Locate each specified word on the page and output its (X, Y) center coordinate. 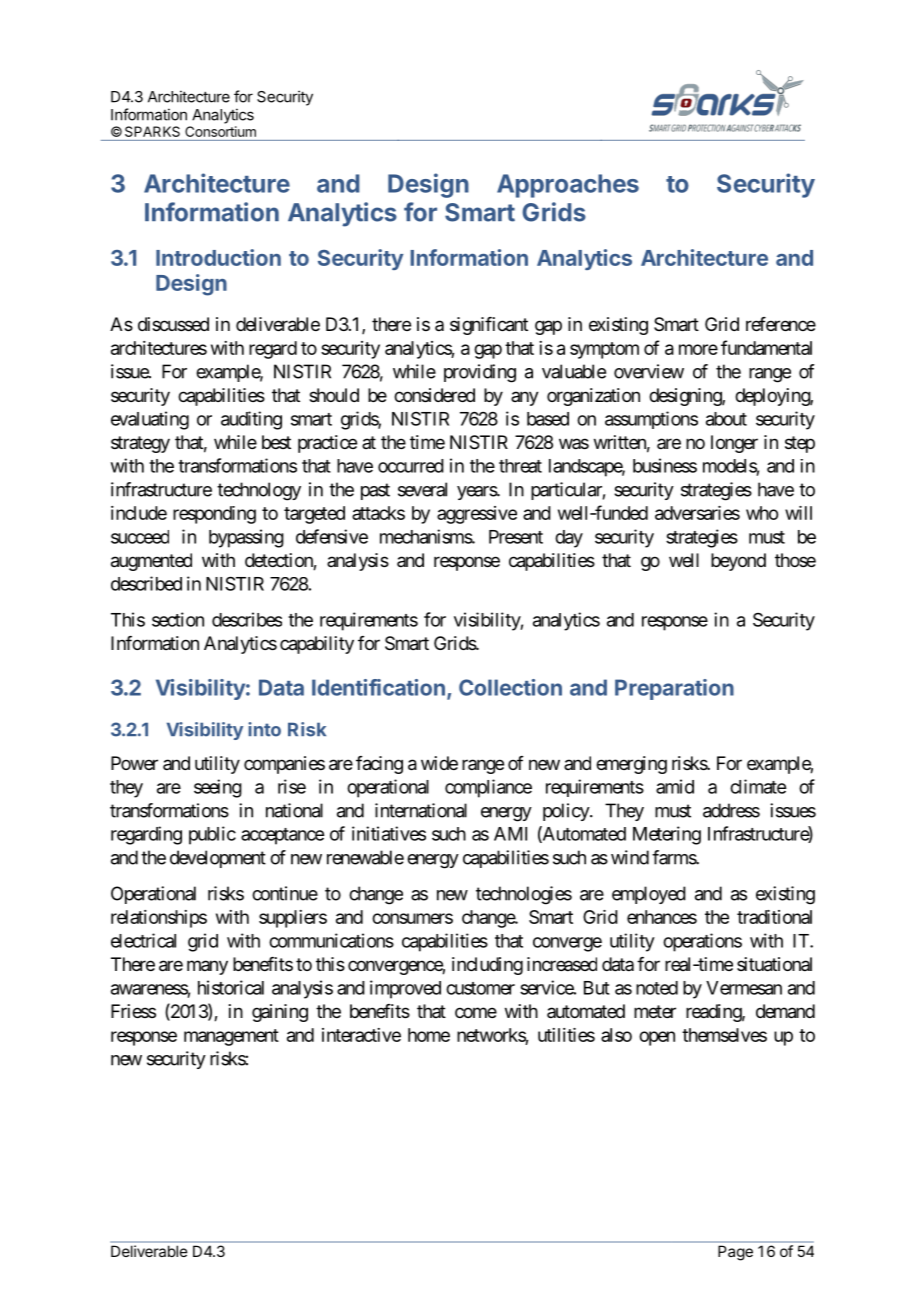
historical (231, 987)
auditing (251, 420)
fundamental (766, 347)
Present (516, 537)
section (178, 619)
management (231, 1037)
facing (379, 765)
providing (480, 373)
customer (480, 988)
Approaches (568, 186)
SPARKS (152, 131)
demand (785, 1011)
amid (675, 786)
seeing (218, 788)
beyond (738, 562)
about (726, 419)
